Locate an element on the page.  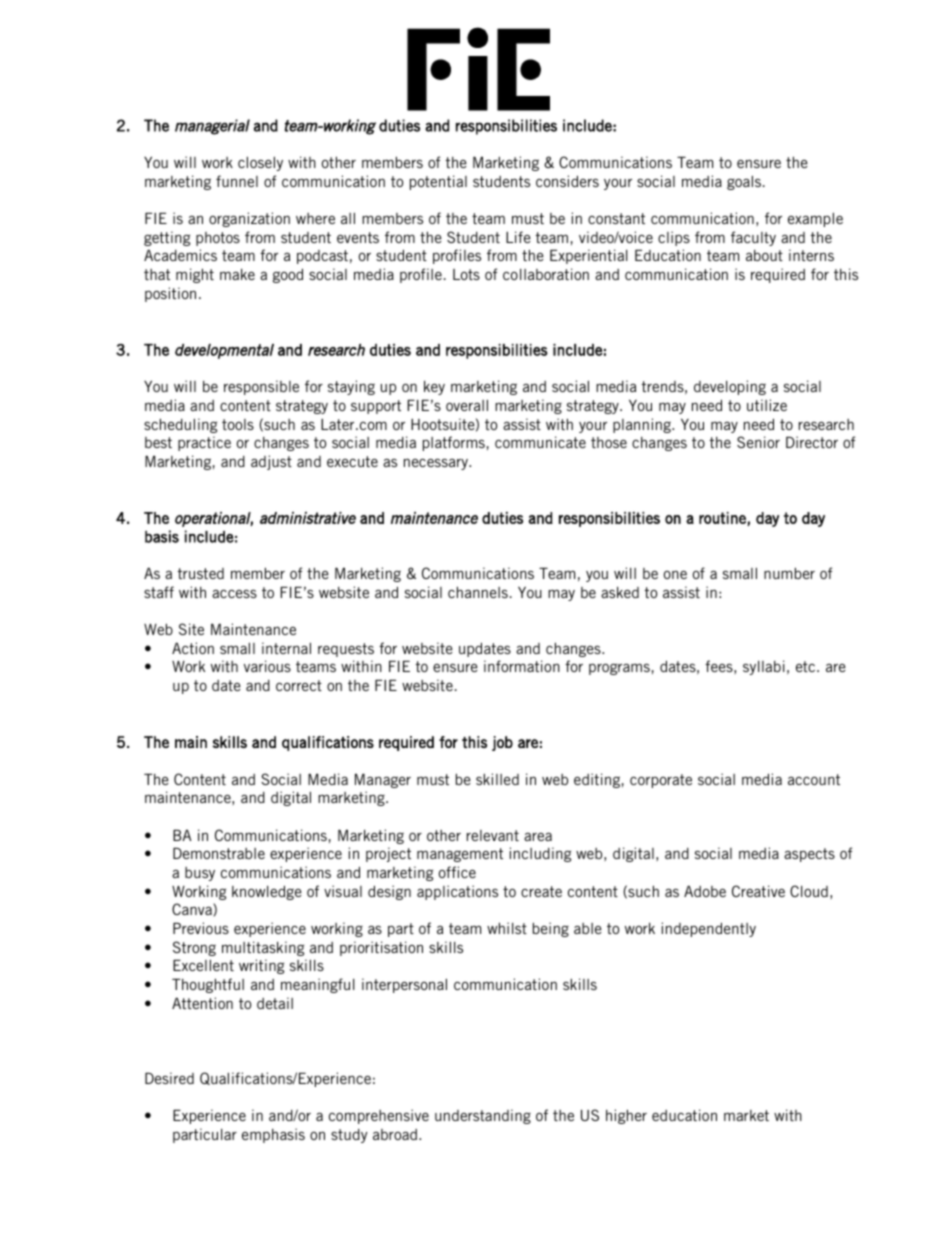
office is located at coordinates (457, 872).
